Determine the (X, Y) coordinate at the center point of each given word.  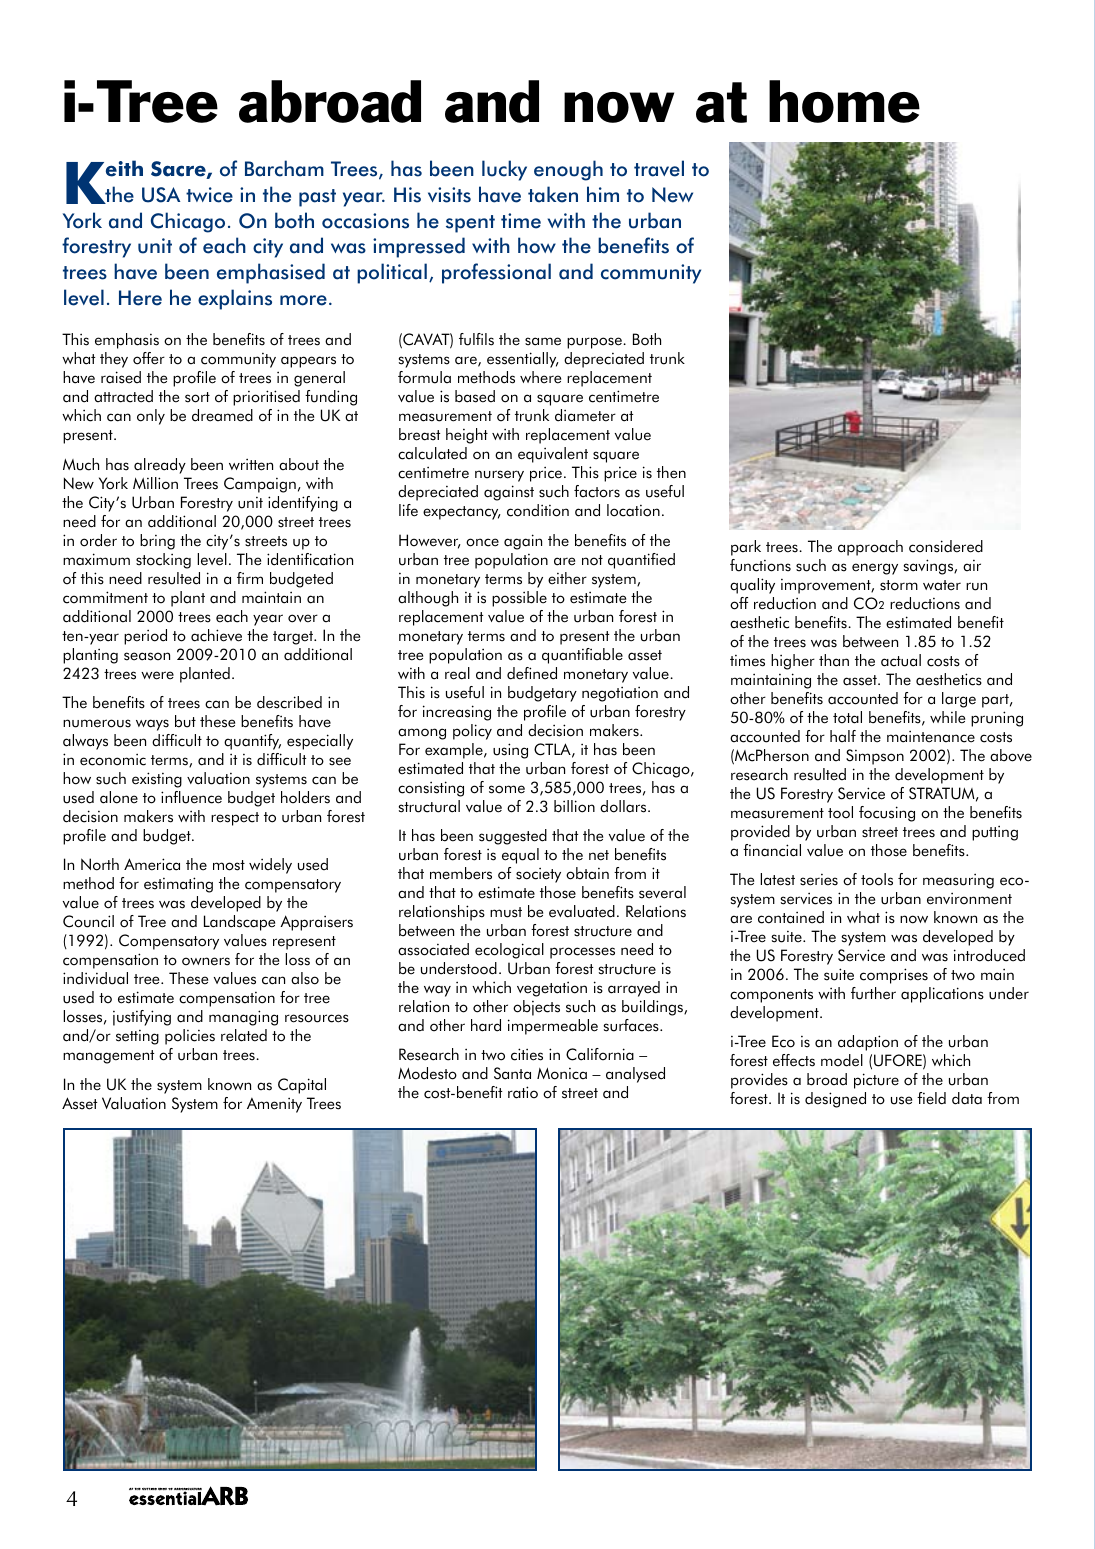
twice (209, 195)
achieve (216, 635)
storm (899, 585)
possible (519, 599)
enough (568, 170)
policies (190, 1037)
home (844, 101)
